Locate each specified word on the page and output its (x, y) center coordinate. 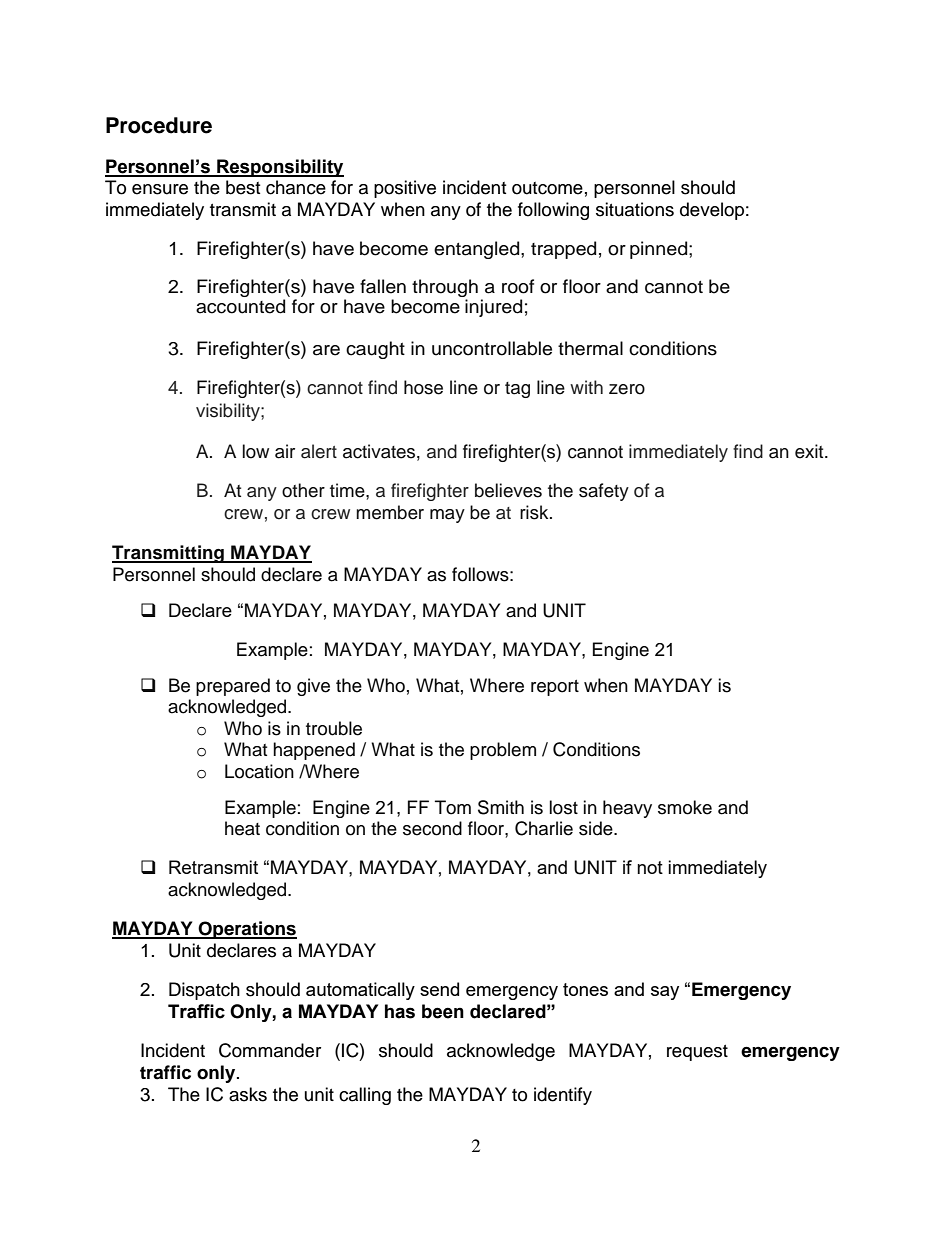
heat (242, 828)
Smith (501, 807)
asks (248, 1094)
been (443, 1011)
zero (627, 389)
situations (635, 209)
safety (604, 492)
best (243, 187)
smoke (685, 807)
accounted (240, 306)
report (555, 688)
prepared (233, 687)
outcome (547, 188)
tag (517, 390)
